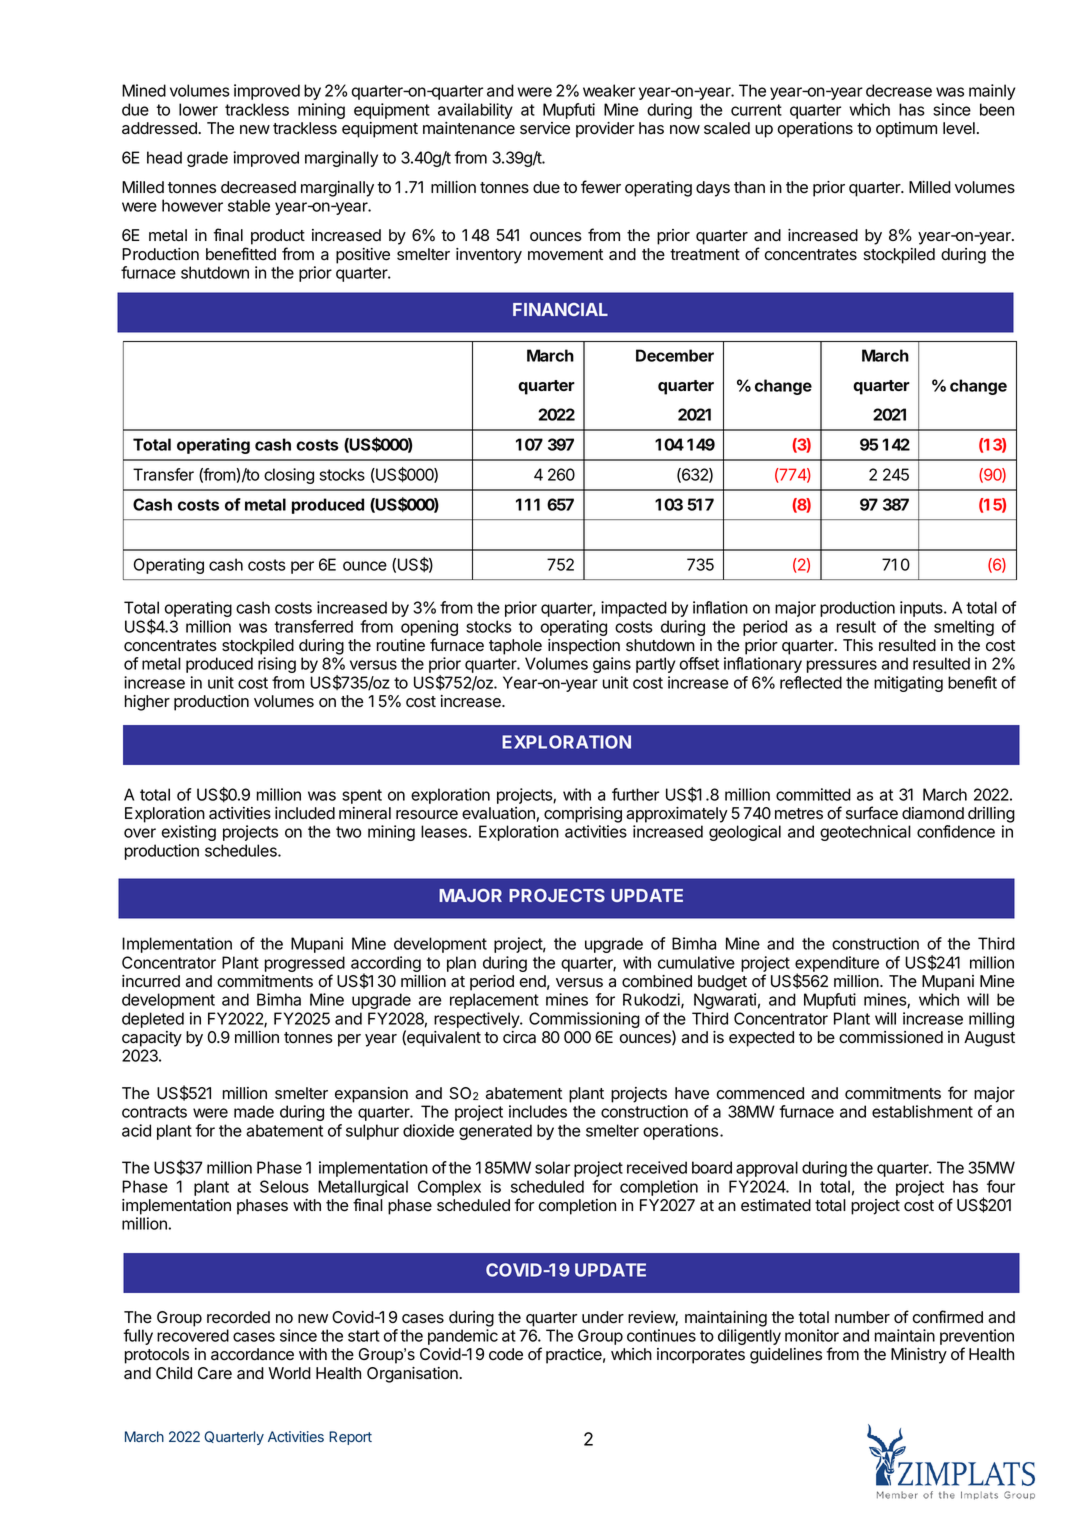 This screenshot has width=1074, height=1518. Describe the element at coordinates (635, 794) in the screenshot. I see `further` at that location.
